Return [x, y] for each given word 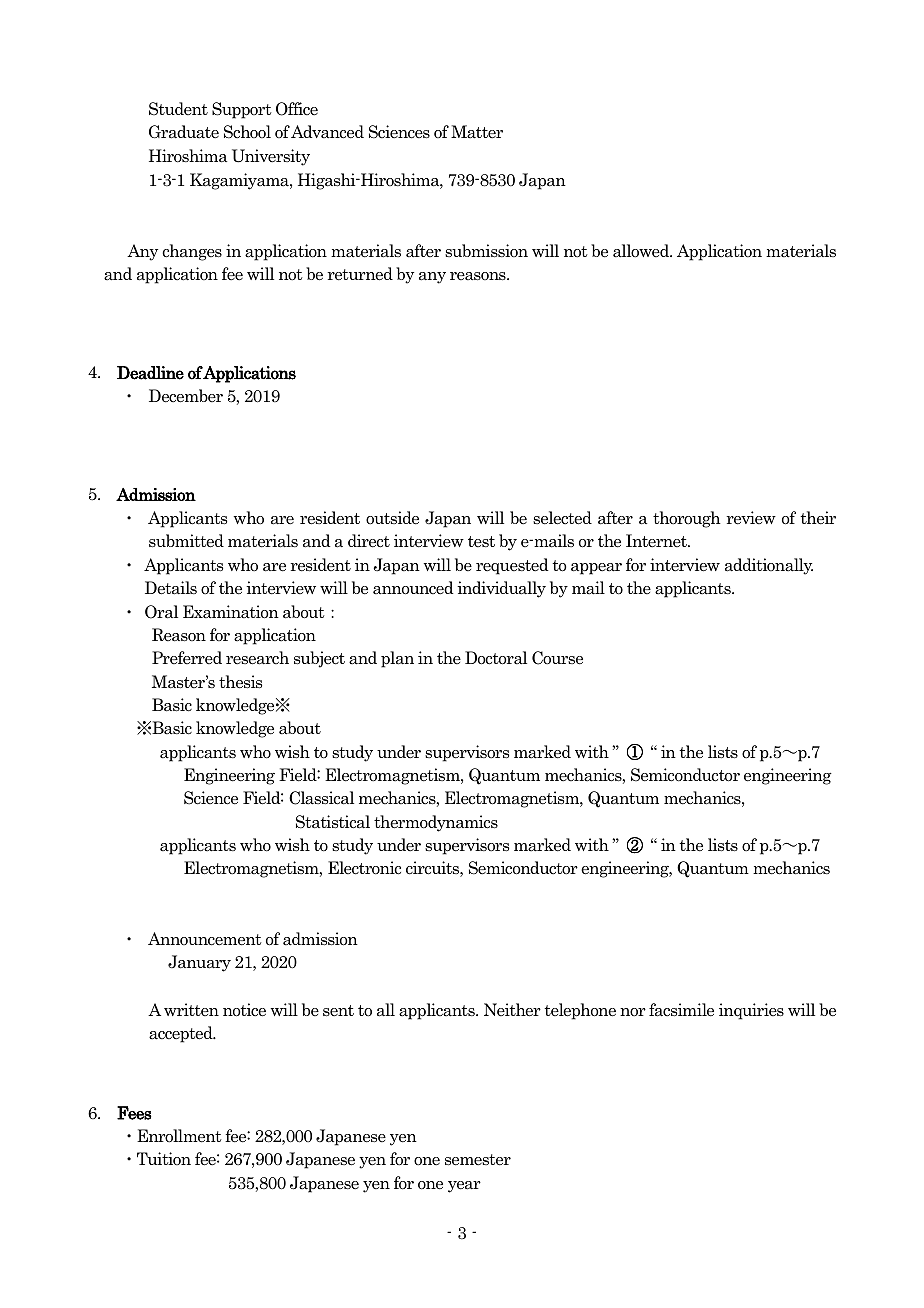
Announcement [205, 939]
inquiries [751, 1011]
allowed [642, 251]
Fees [134, 1113]
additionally [769, 566]
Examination [231, 612]
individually [501, 589]
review [751, 518]
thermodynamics [436, 823]
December [186, 396]
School [247, 132]
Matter [477, 132]
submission [486, 251]
